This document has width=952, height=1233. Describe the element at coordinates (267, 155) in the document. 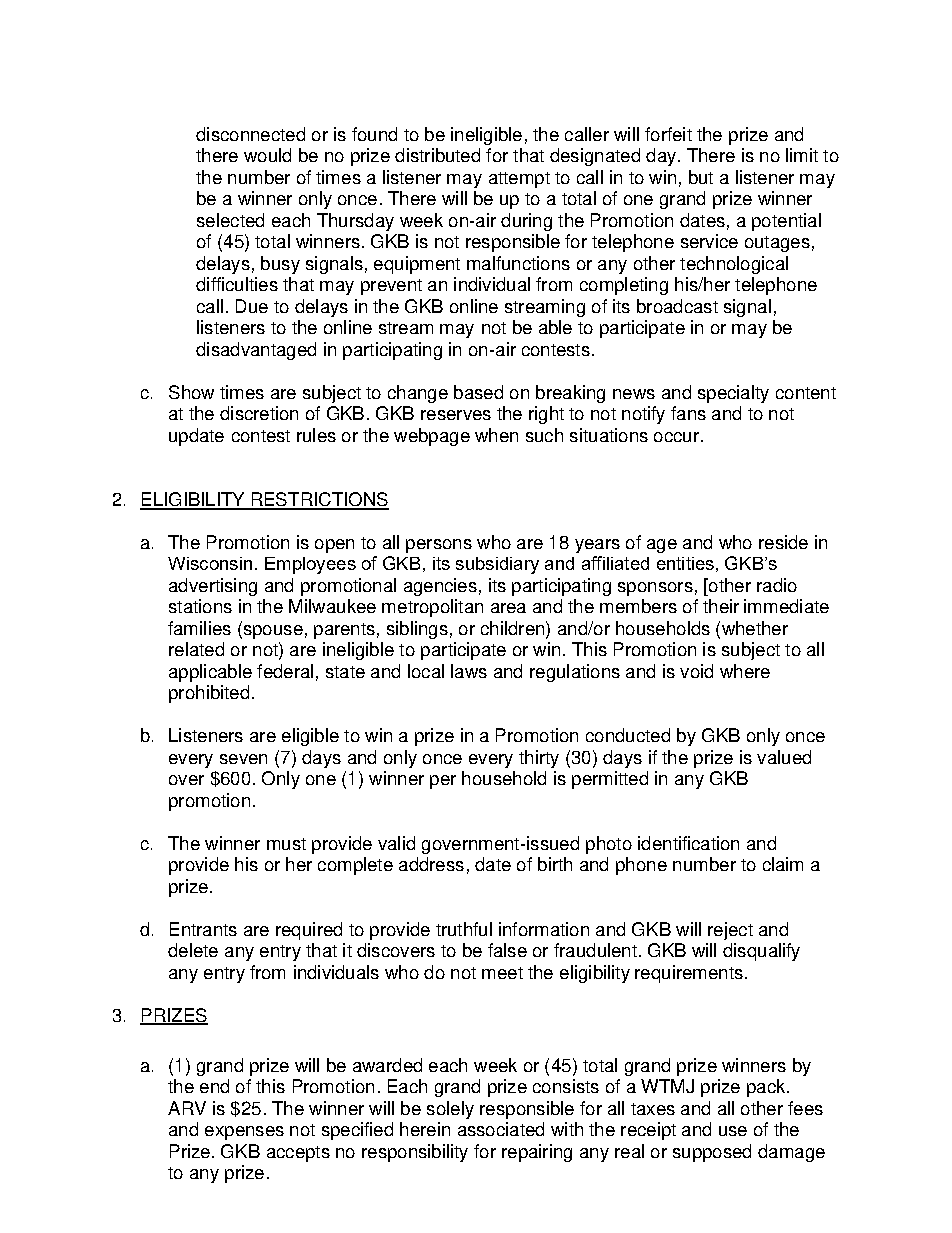

I see `would` at that location.
